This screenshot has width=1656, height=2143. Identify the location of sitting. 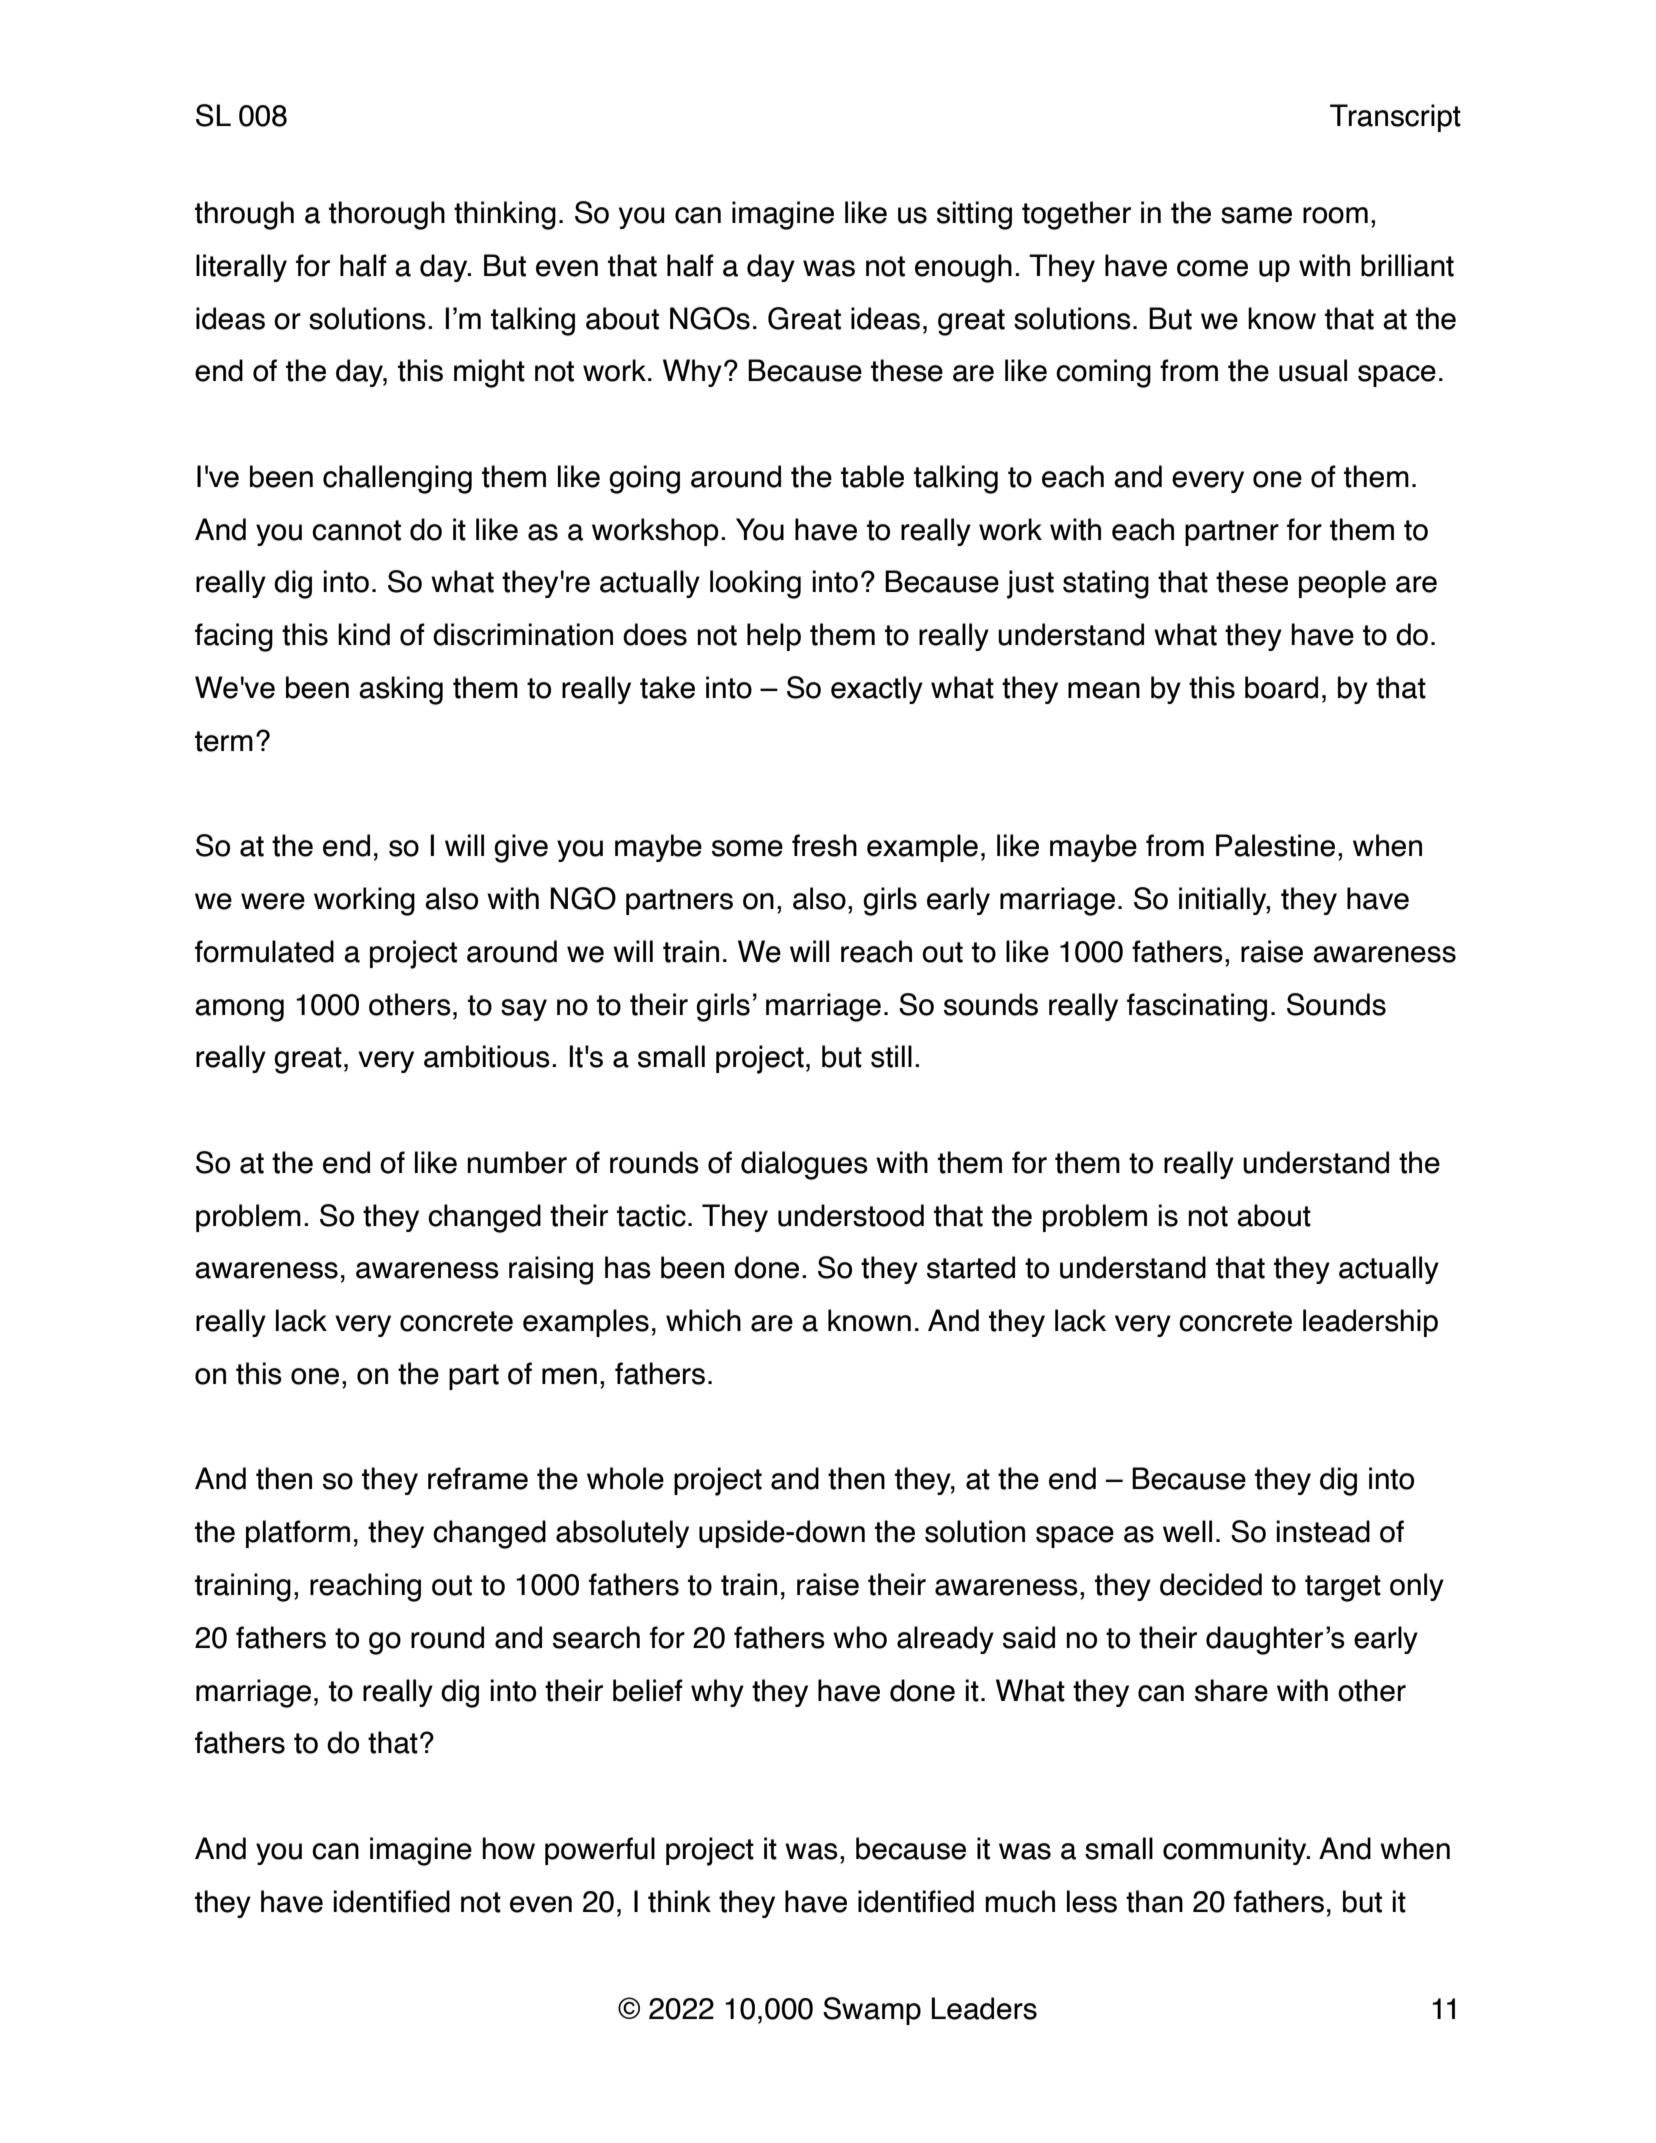
(974, 215).
